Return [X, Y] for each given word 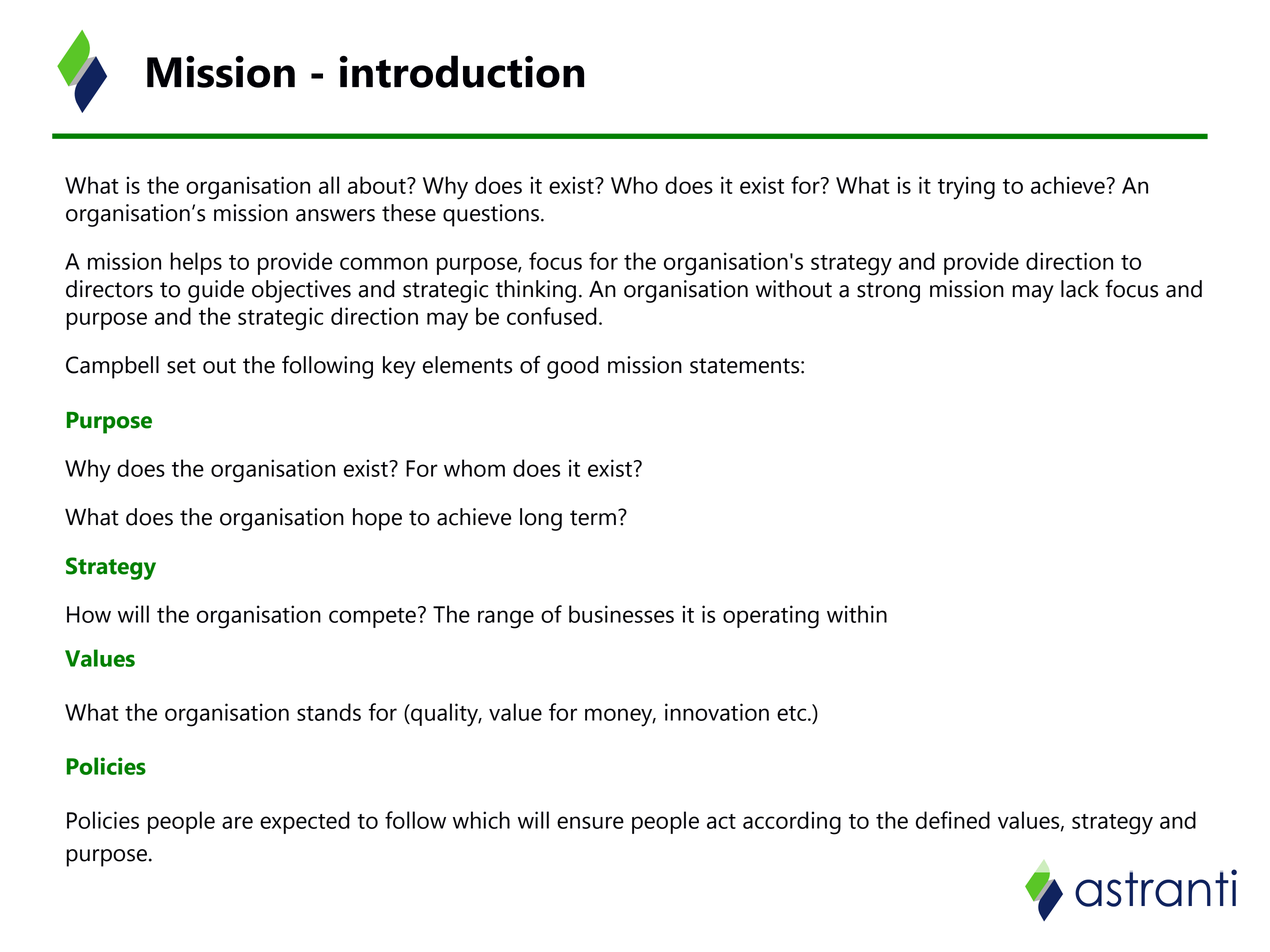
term [593, 518]
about [378, 185]
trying [966, 188]
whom [474, 468]
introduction [462, 71]
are [237, 822]
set [181, 366]
